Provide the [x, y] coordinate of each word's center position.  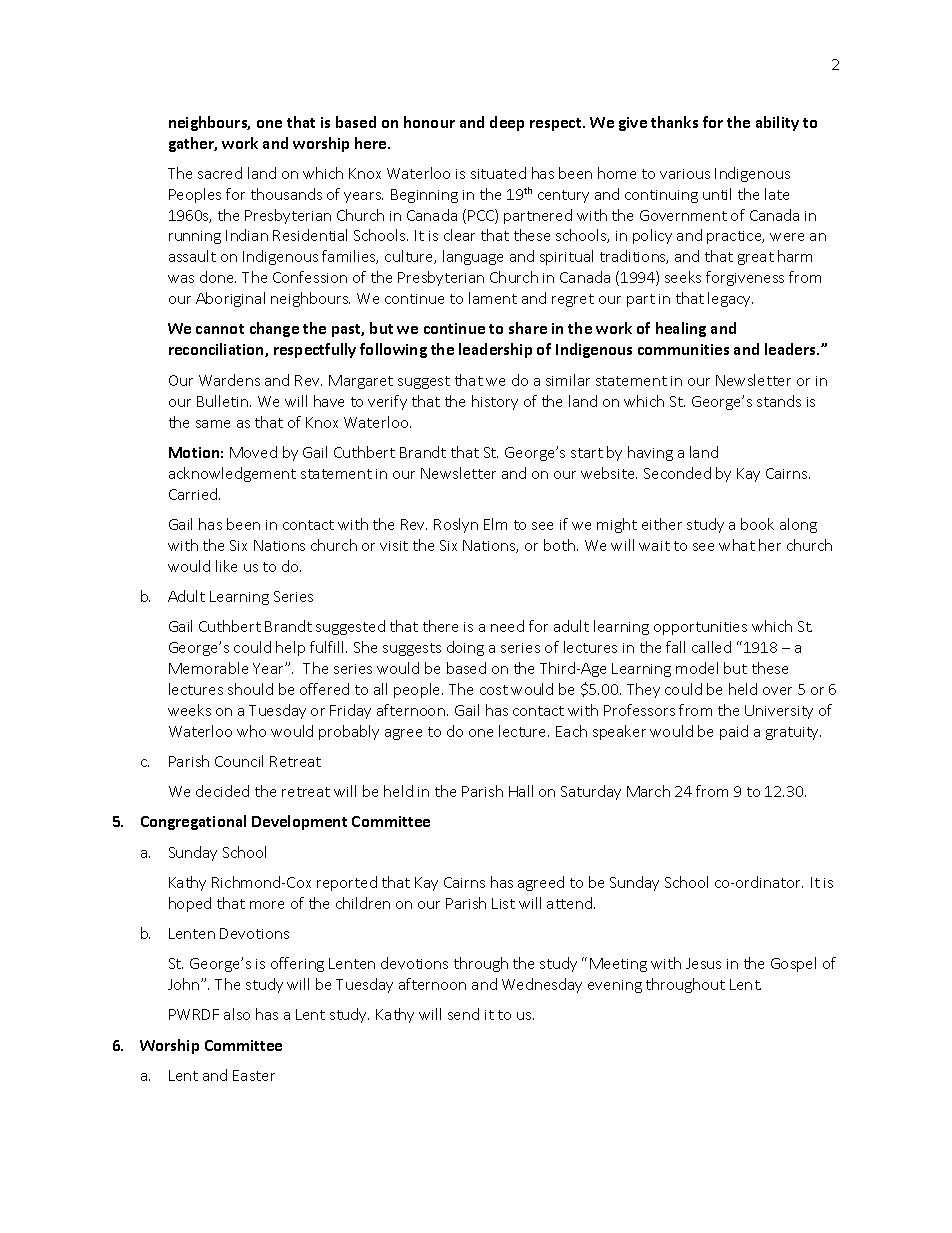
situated [498, 173]
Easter [254, 1075]
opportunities [700, 628]
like [226, 566]
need [507, 626]
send [463, 1014]
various [685, 174]
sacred [220, 173]
